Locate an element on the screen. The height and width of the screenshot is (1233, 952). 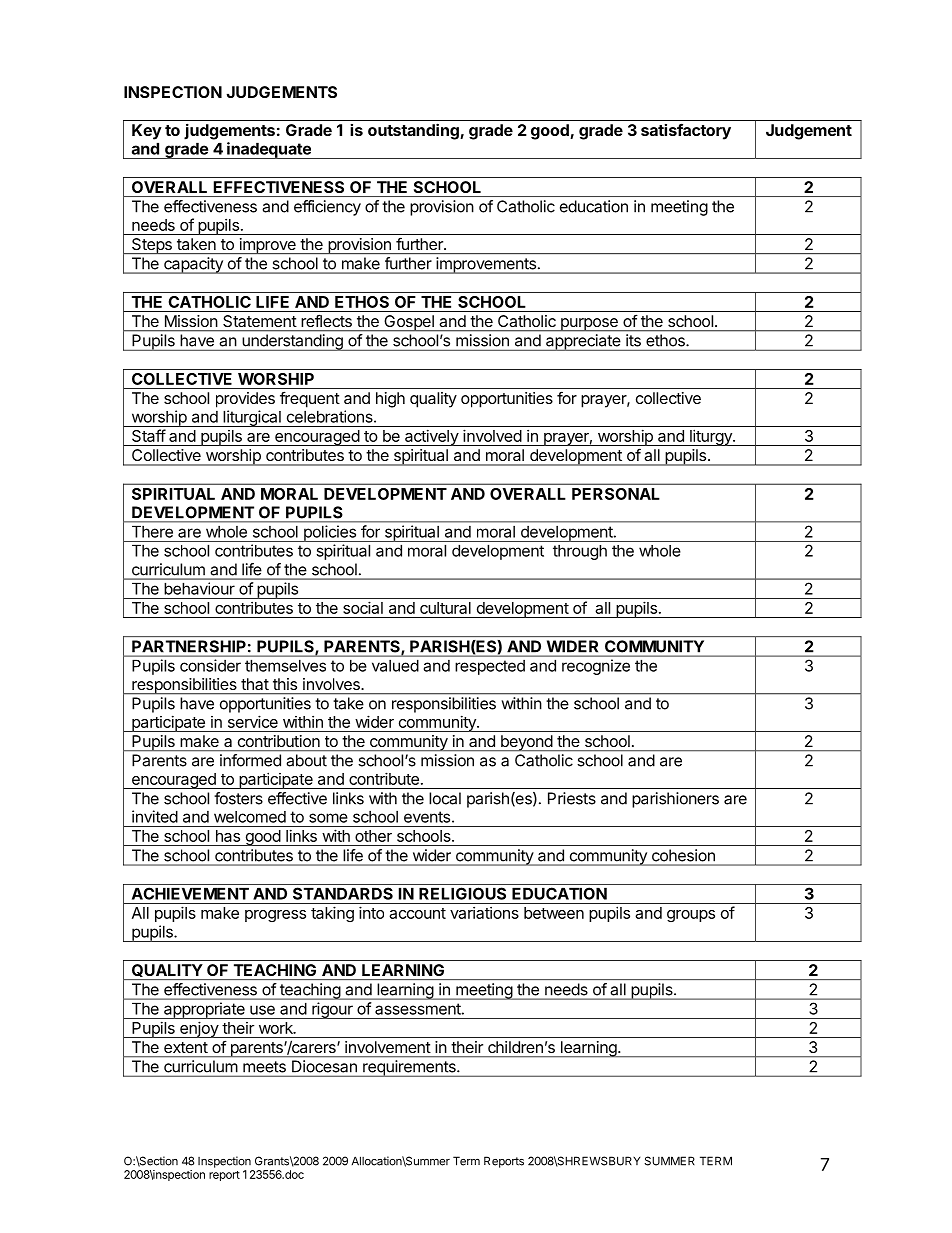
high is located at coordinates (390, 400).
